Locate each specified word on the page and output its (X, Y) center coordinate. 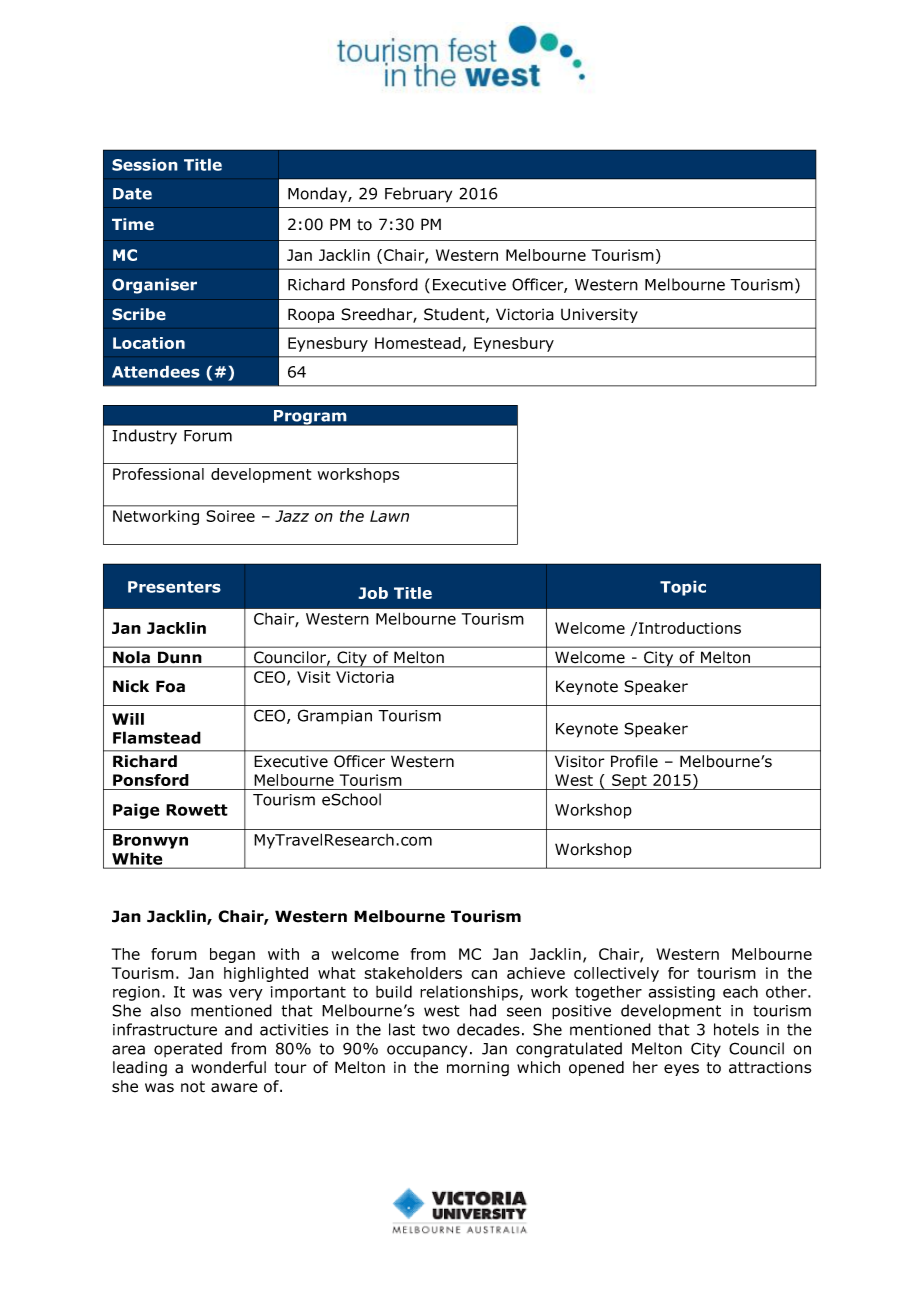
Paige (136, 811)
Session (145, 164)
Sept (629, 782)
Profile (634, 761)
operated (188, 1049)
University (599, 315)
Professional (158, 474)
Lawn (389, 516)
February (418, 195)
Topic (683, 588)
